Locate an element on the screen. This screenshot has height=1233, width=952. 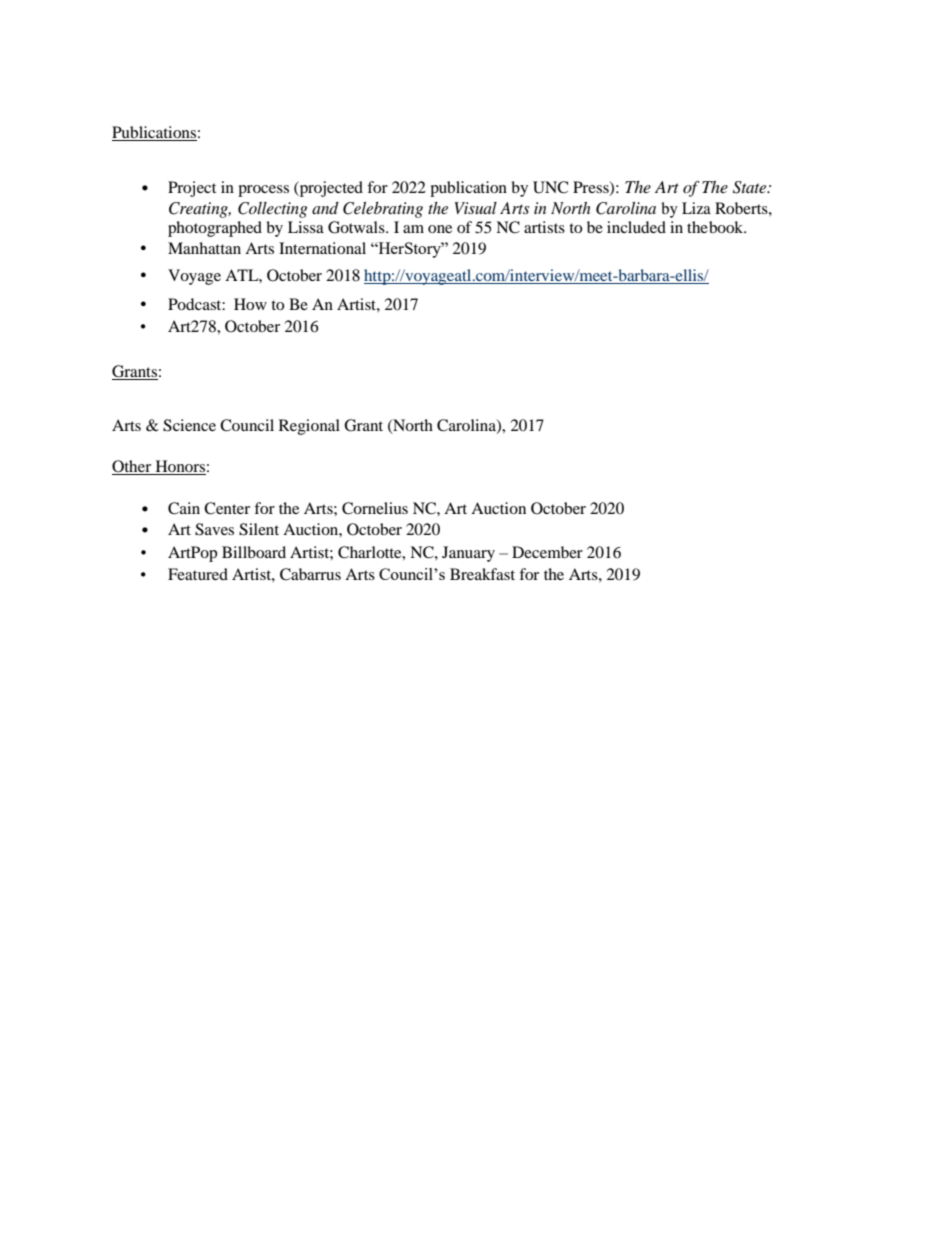
How is located at coordinates (250, 304).
